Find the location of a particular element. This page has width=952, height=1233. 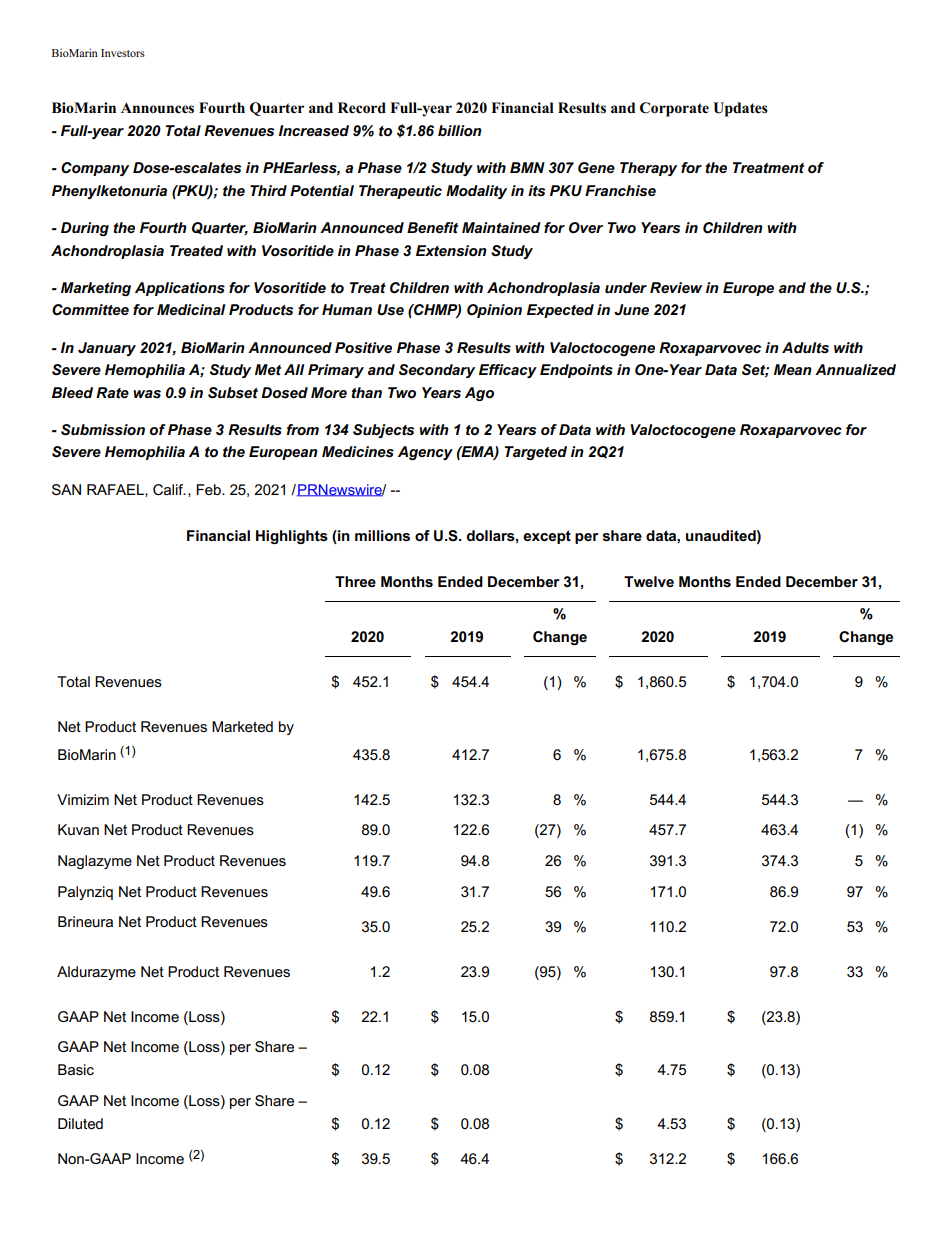

was is located at coordinates (147, 394).
